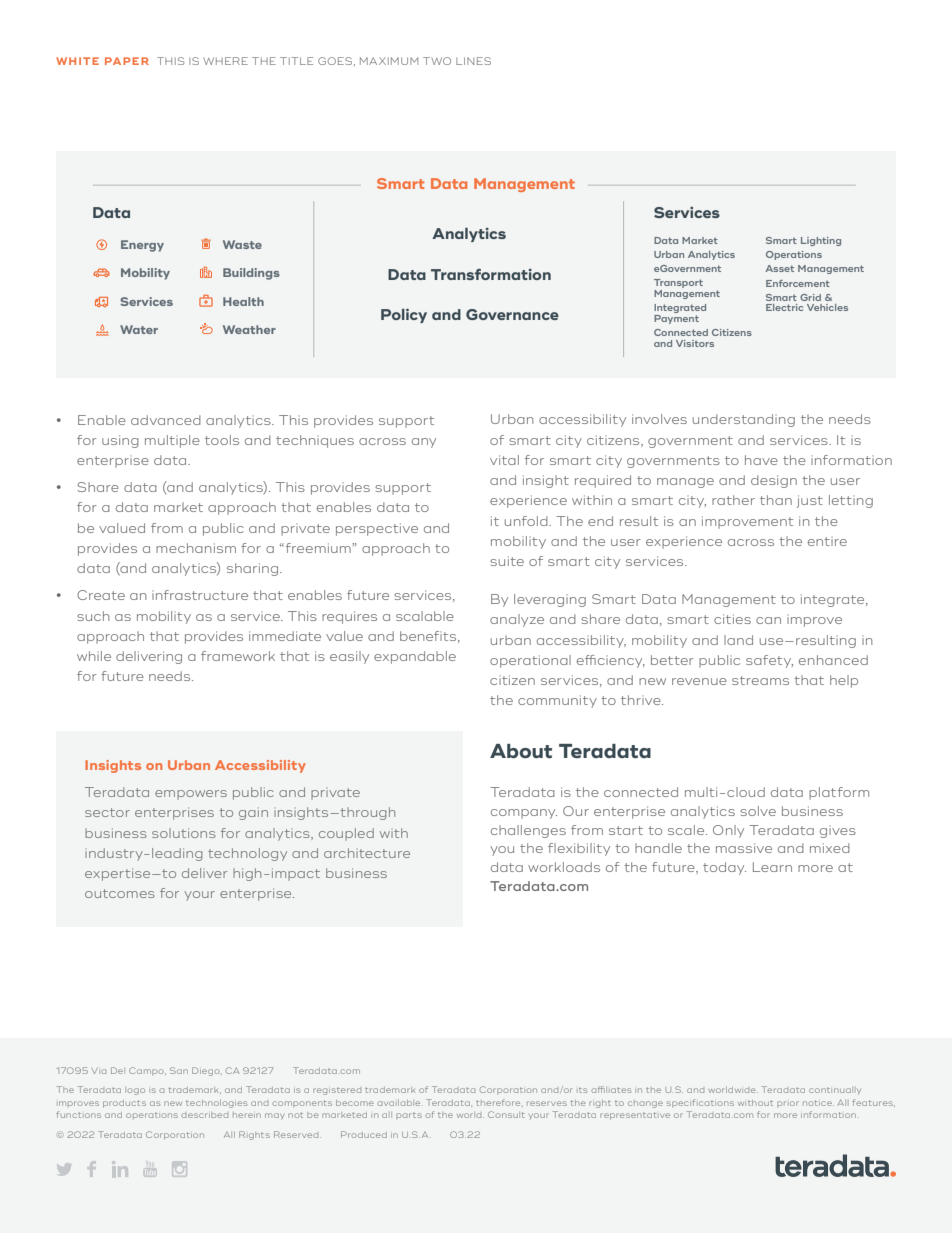 Image resolution: width=952 pixels, height=1233 pixels. I want to click on WHERE, so click(226, 61).
